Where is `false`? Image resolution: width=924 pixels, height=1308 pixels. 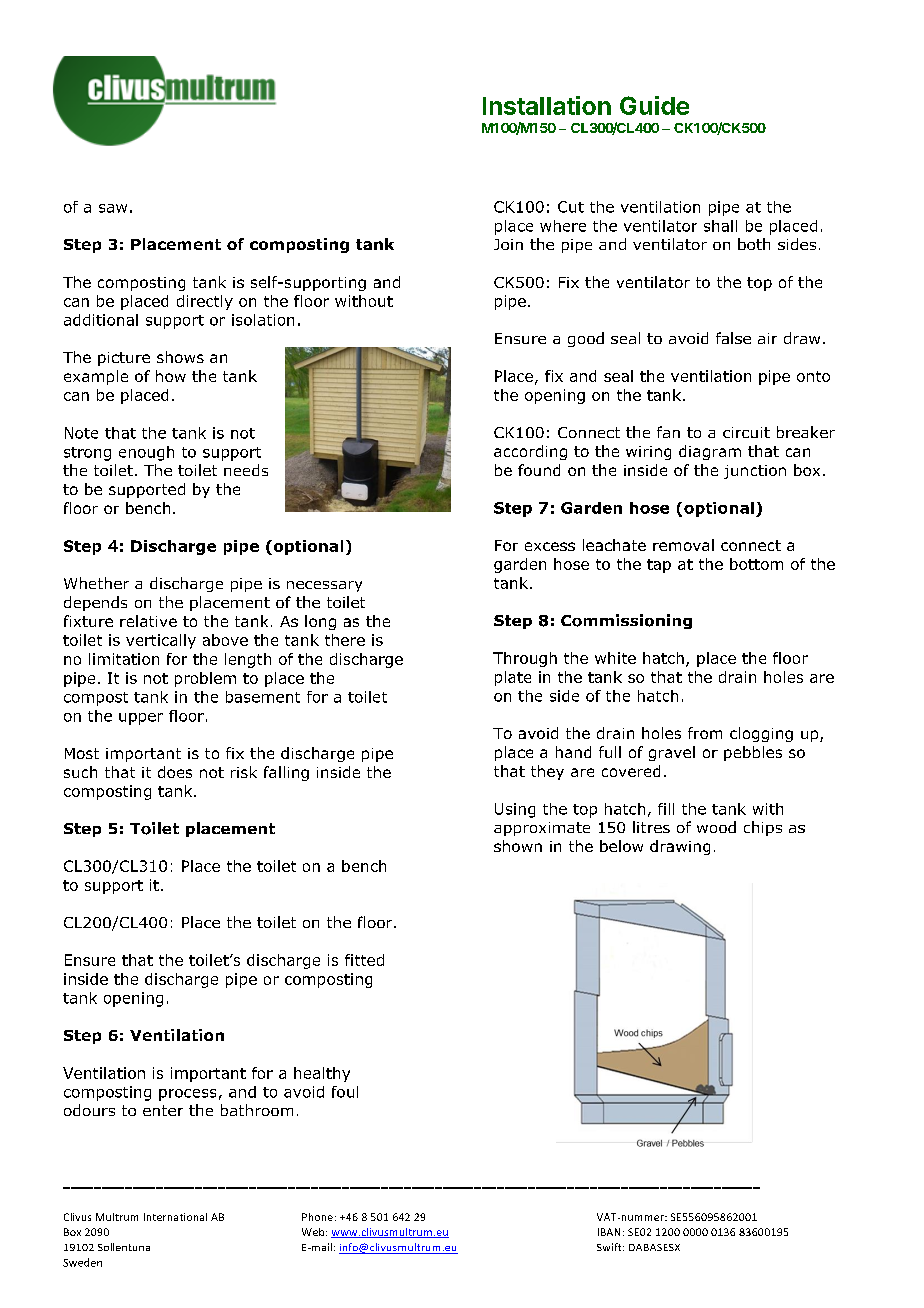 false is located at coordinates (733, 338).
